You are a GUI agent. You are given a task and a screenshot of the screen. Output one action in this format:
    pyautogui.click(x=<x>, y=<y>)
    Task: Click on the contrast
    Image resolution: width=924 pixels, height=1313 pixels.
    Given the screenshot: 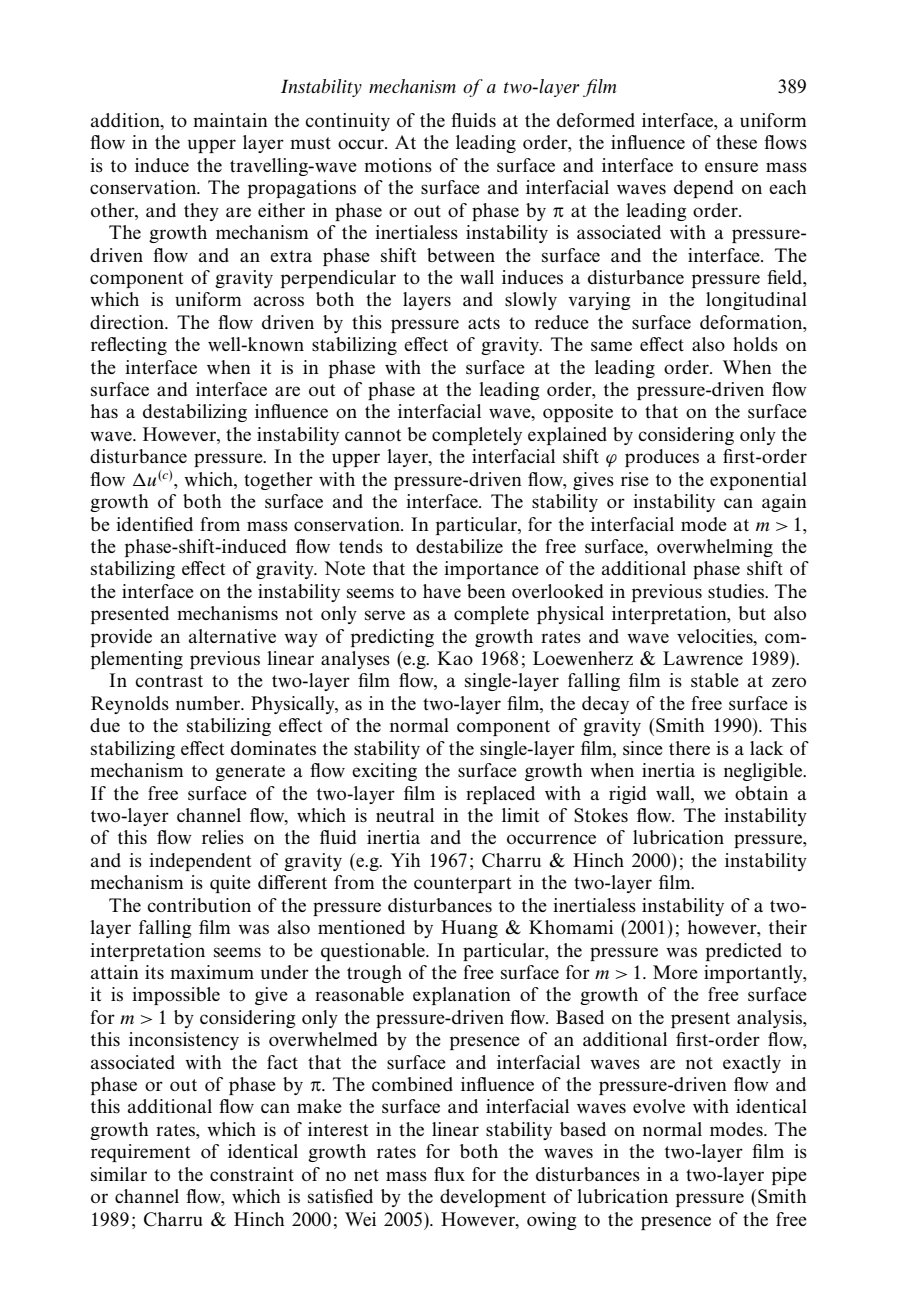 What is the action you would take?
    pyautogui.click(x=169, y=681)
